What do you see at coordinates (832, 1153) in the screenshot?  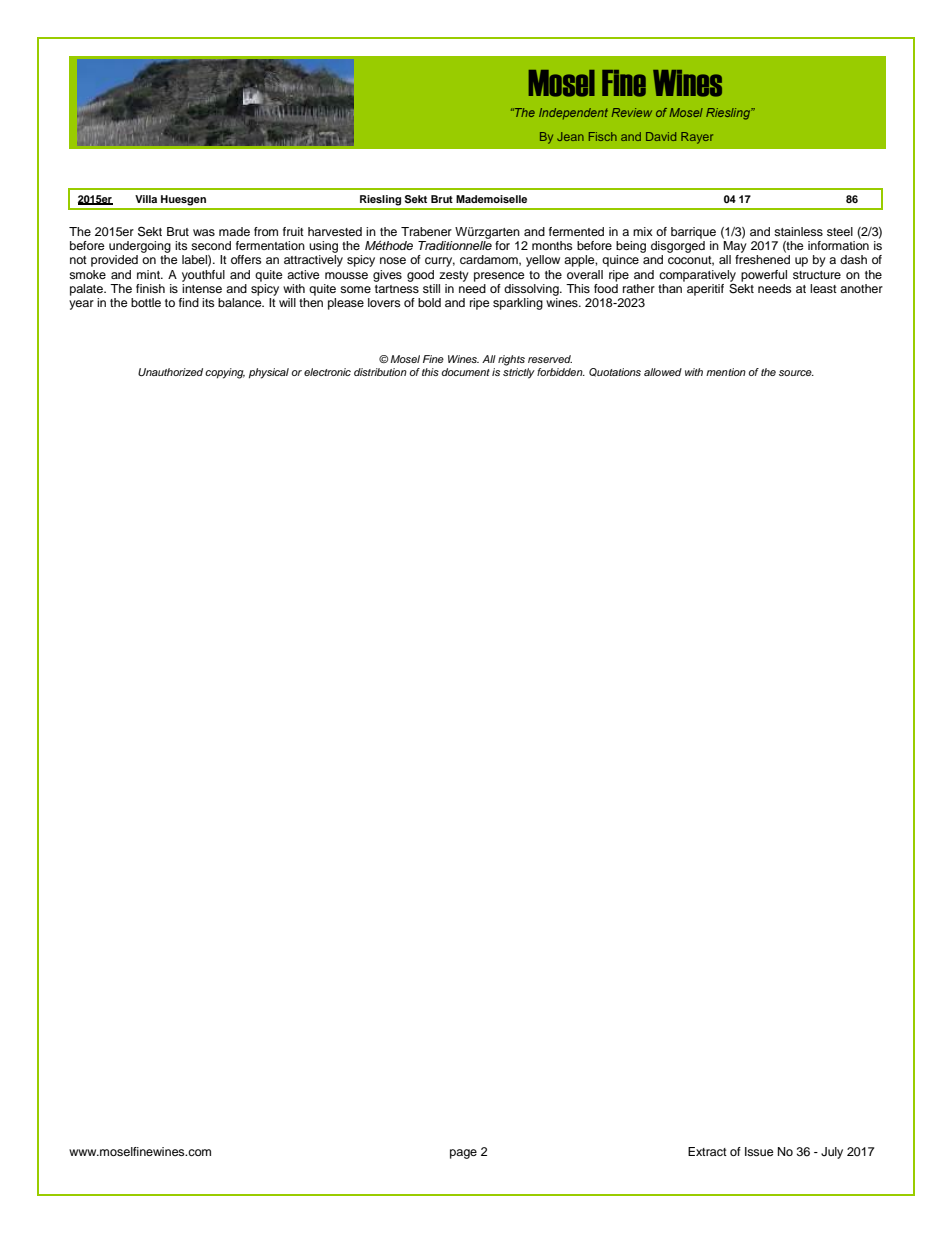 I see `July` at bounding box center [832, 1153].
